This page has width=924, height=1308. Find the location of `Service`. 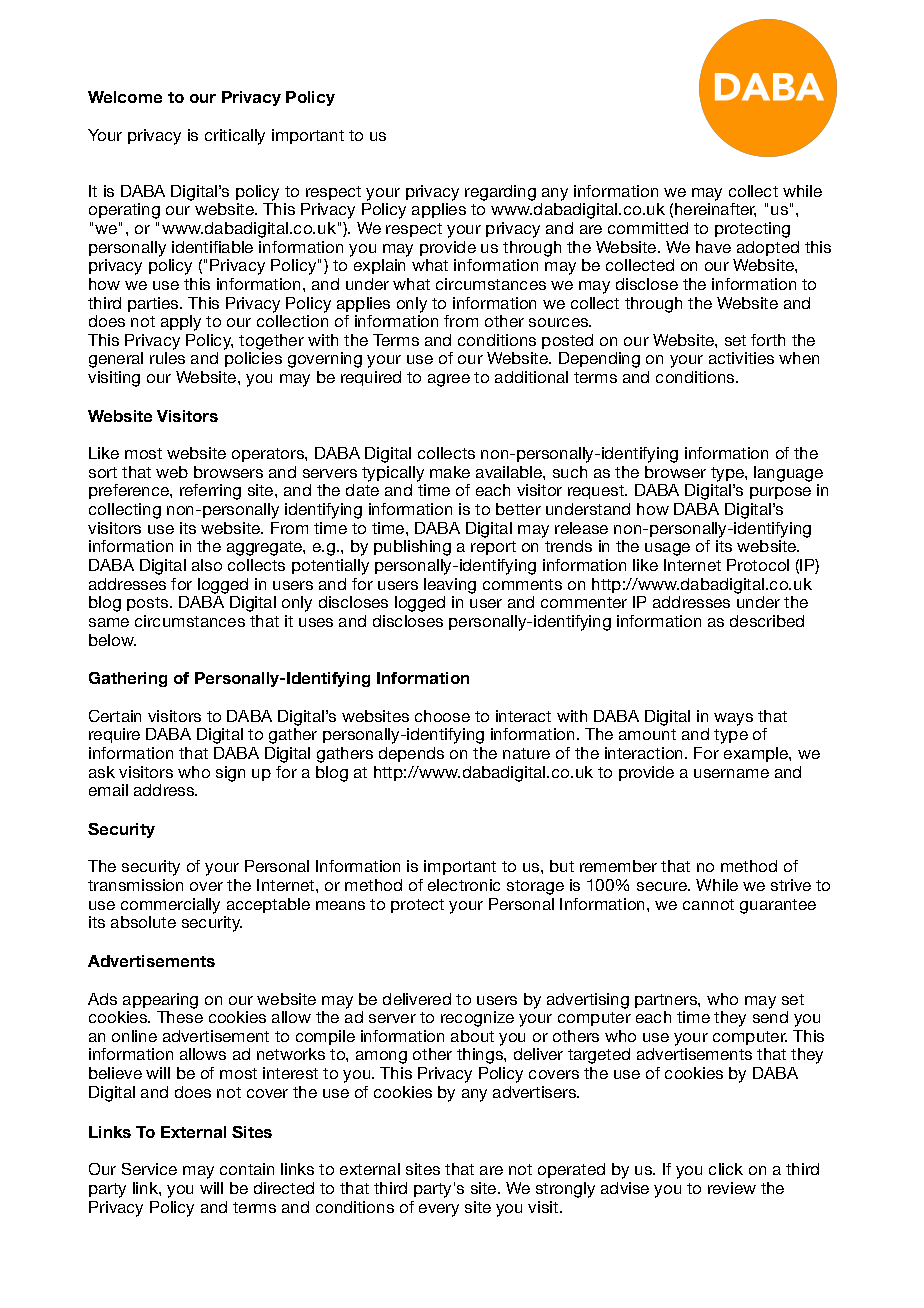

Service is located at coordinates (149, 1169).
